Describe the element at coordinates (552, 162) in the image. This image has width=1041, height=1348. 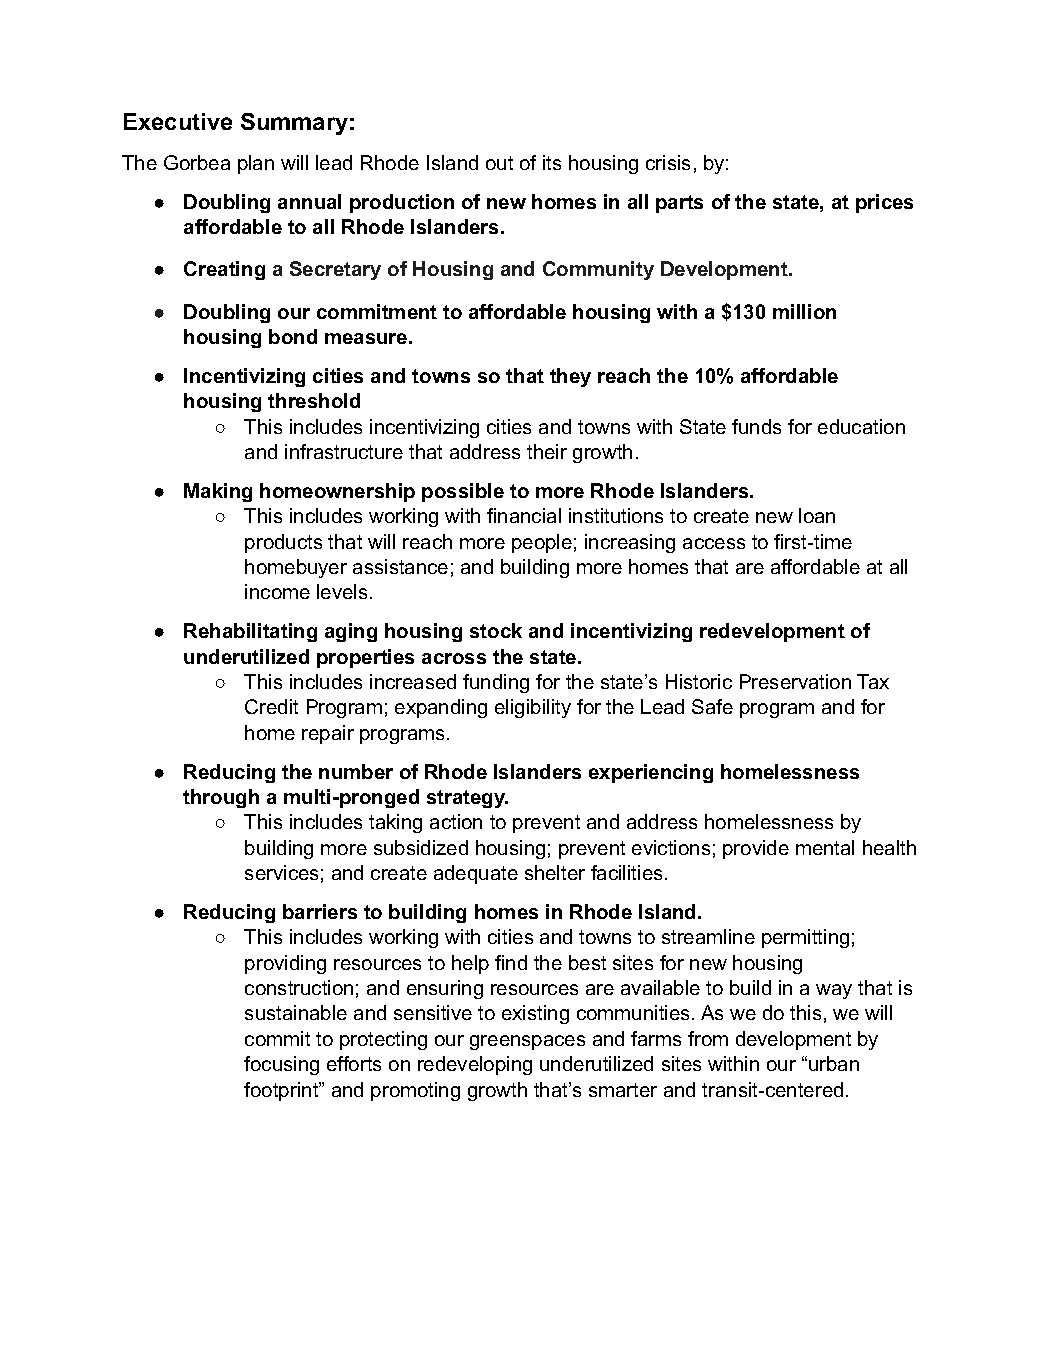
I see `its` at that location.
